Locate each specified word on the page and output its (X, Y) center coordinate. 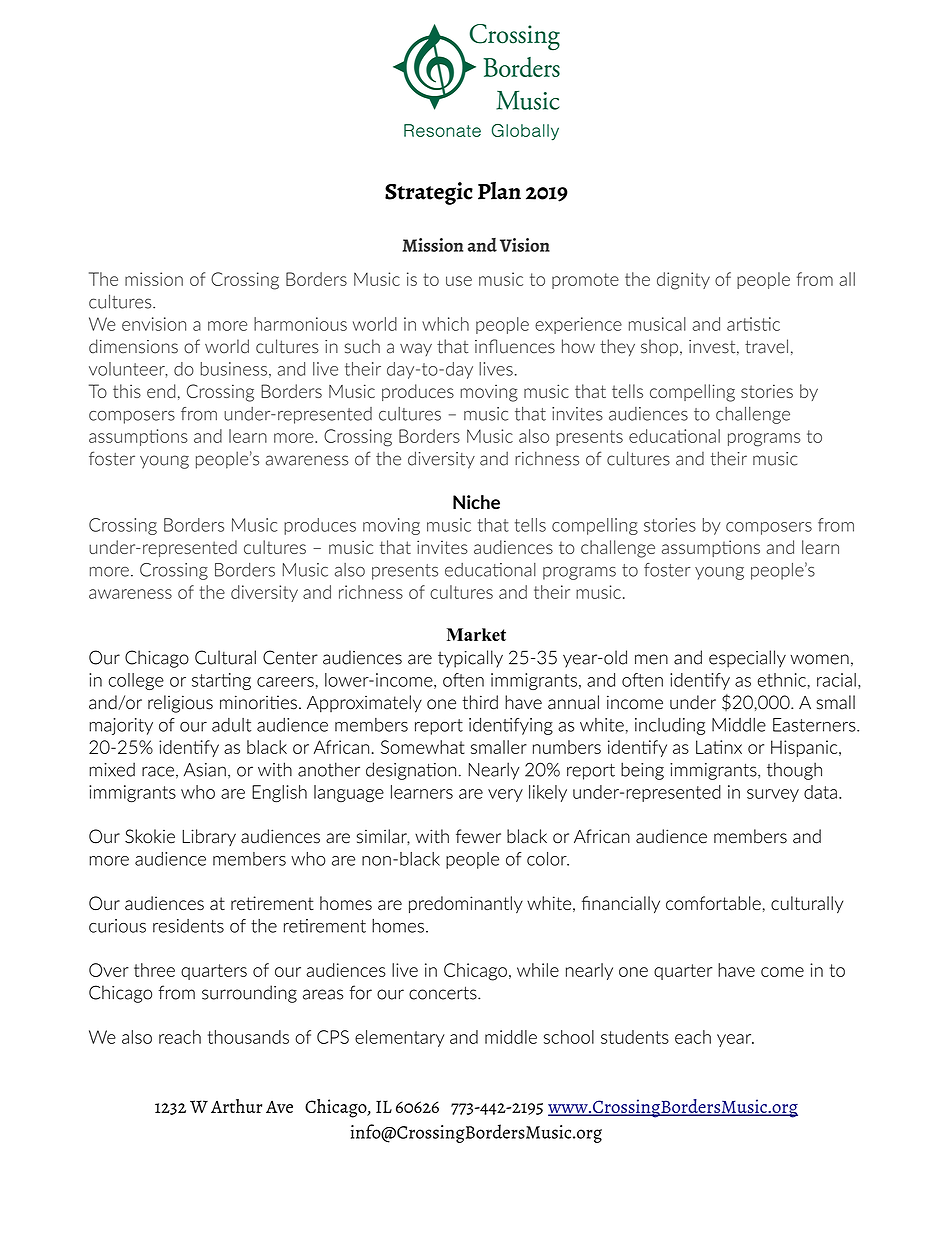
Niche (476, 502)
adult (231, 725)
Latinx (719, 747)
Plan (499, 191)
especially (747, 659)
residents (188, 926)
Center (290, 657)
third (480, 702)
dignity (683, 281)
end (161, 391)
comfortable (713, 903)
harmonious (300, 324)
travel (766, 346)
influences (515, 346)
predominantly (466, 904)
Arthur (236, 1106)
